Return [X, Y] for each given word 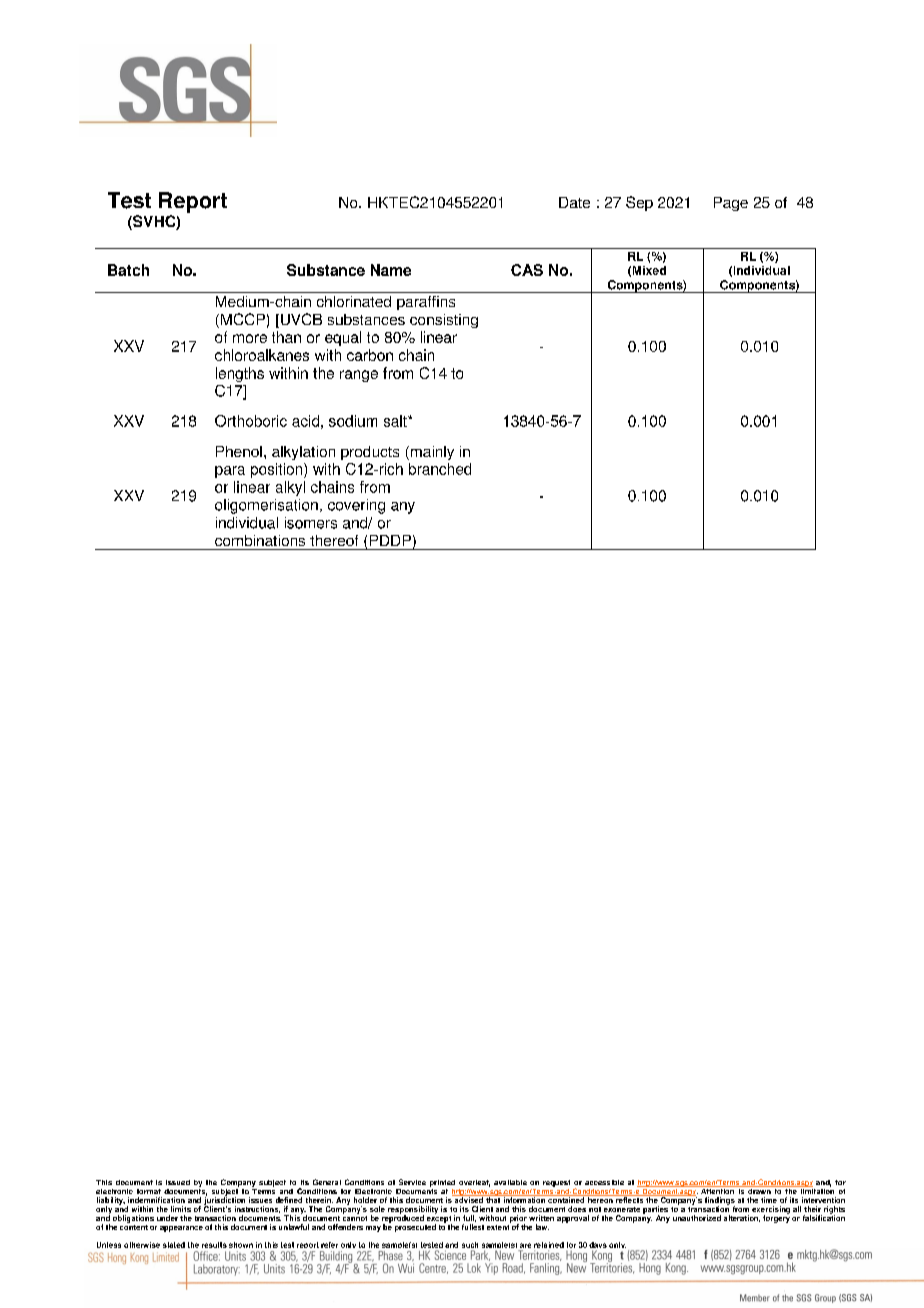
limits [181, 1209]
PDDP [390, 540]
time [769, 1200]
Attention [718, 1190]
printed [442, 1183]
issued [178, 1182]
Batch [128, 270]
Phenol [239, 451]
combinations [260, 540]
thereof [334, 540]
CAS [527, 270]
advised [469, 1199]
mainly [431, 453]
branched [440, 469]
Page [731, 204]
